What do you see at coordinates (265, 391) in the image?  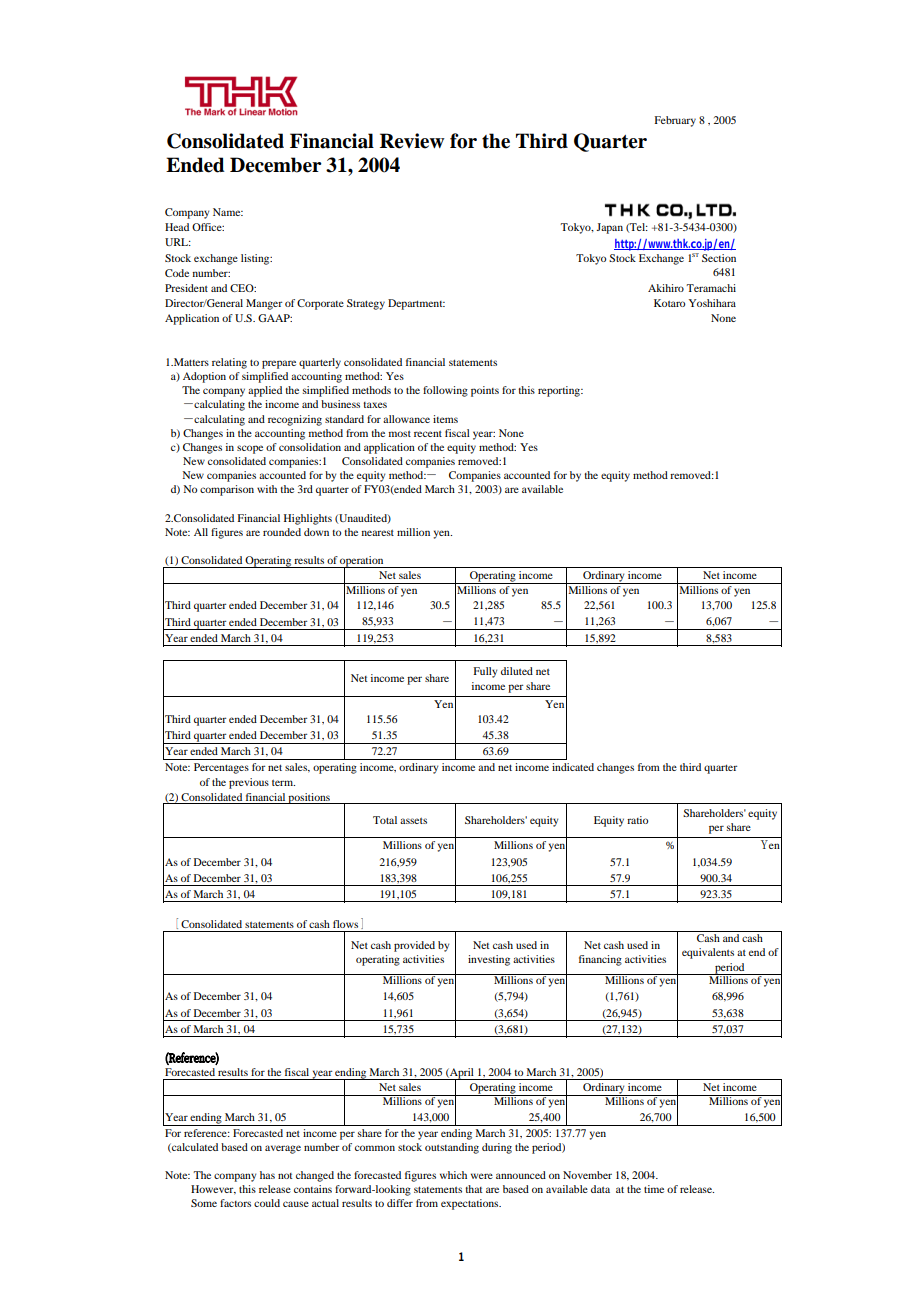 I see `applied` at bounding box center [265, 391].
